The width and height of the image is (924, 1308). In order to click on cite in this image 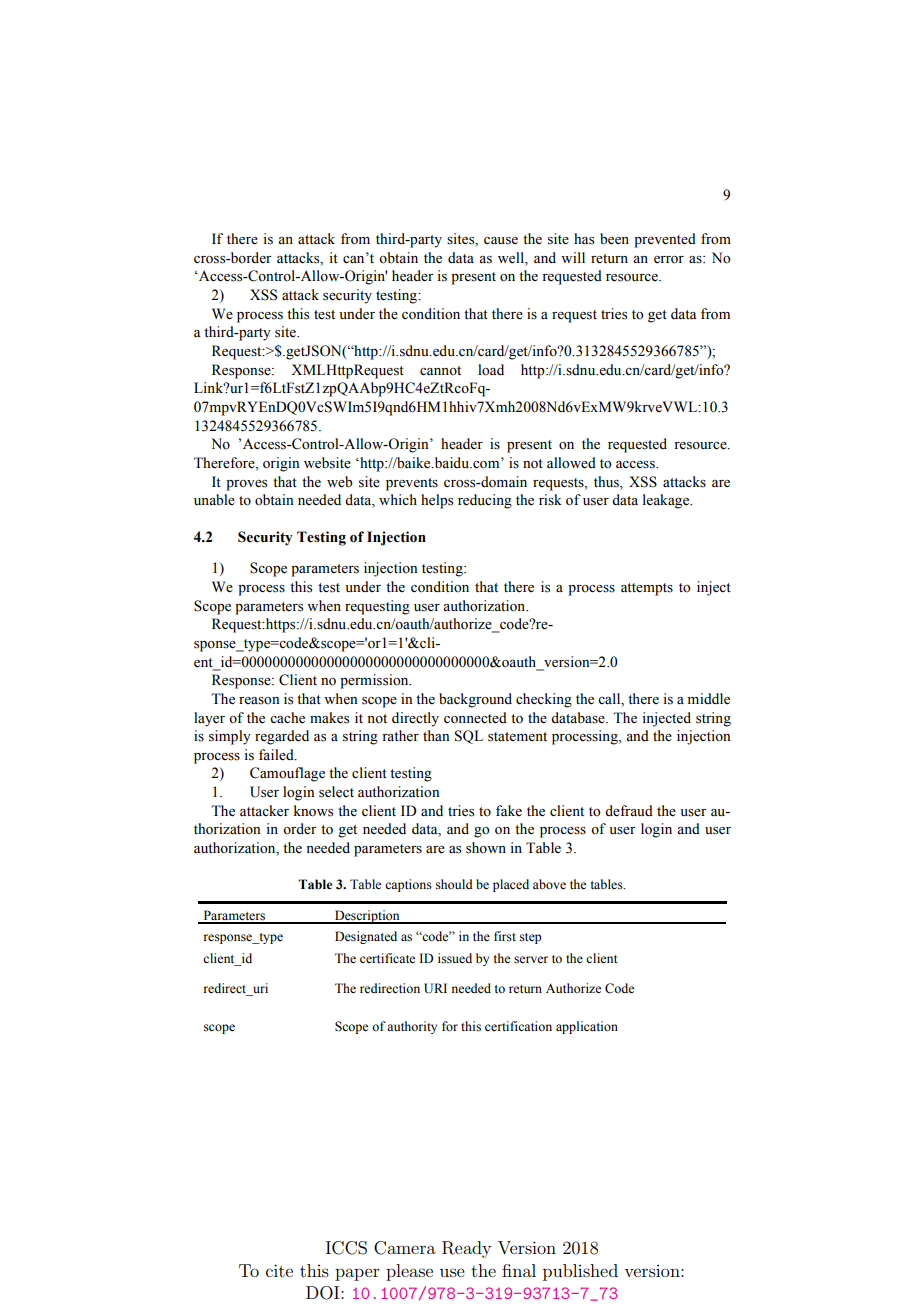, I will do `click(279, 1270)`.
